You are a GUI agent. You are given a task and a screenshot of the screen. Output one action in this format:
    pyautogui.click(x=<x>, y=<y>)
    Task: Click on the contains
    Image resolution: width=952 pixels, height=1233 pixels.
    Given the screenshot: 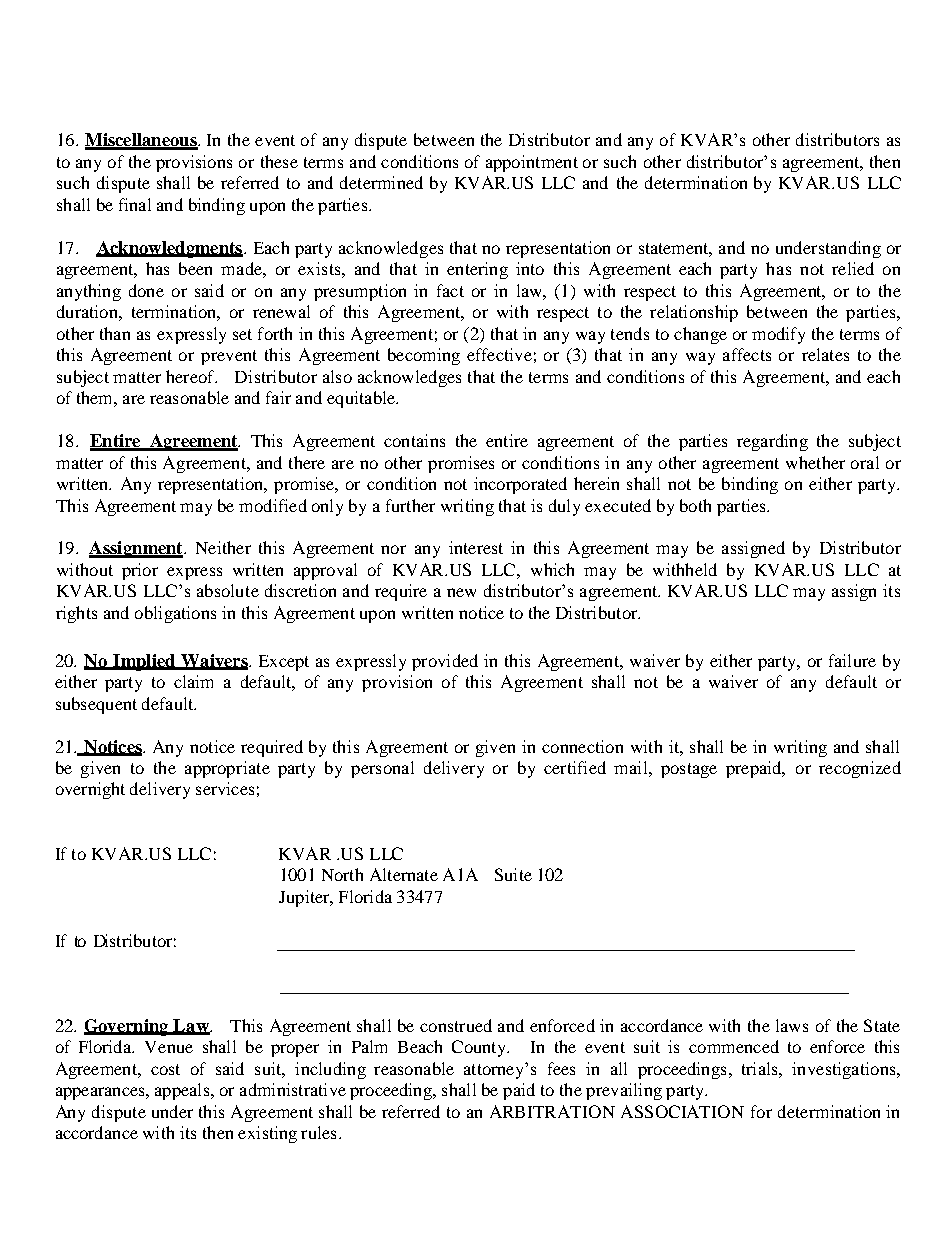 What is the action you would take?
    pyautogui.click(x=414, y=440)
